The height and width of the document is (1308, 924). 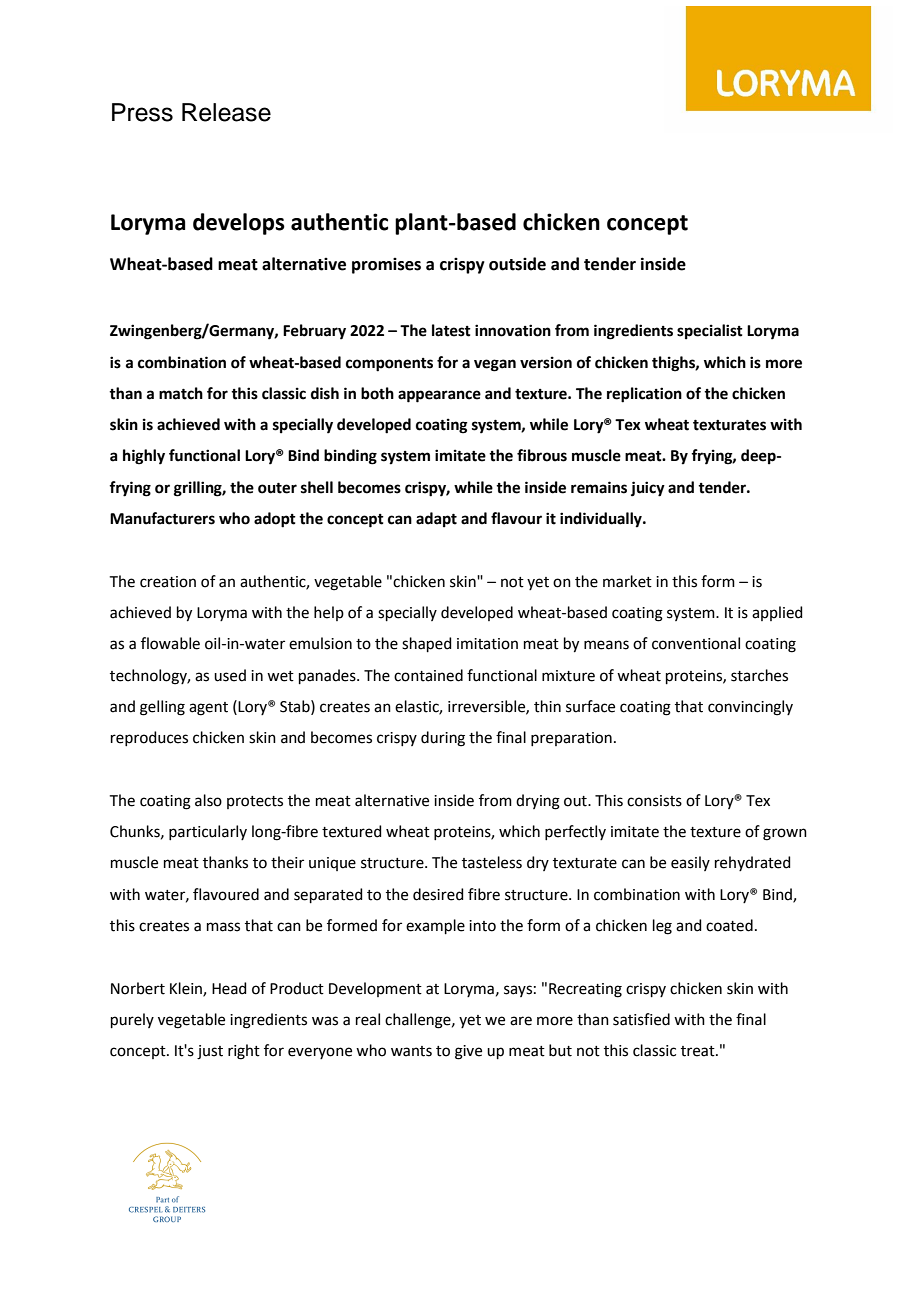 What do you see at coordinates (654, 801) in the document?
I see `consists` at bounding box center [654, 801].
